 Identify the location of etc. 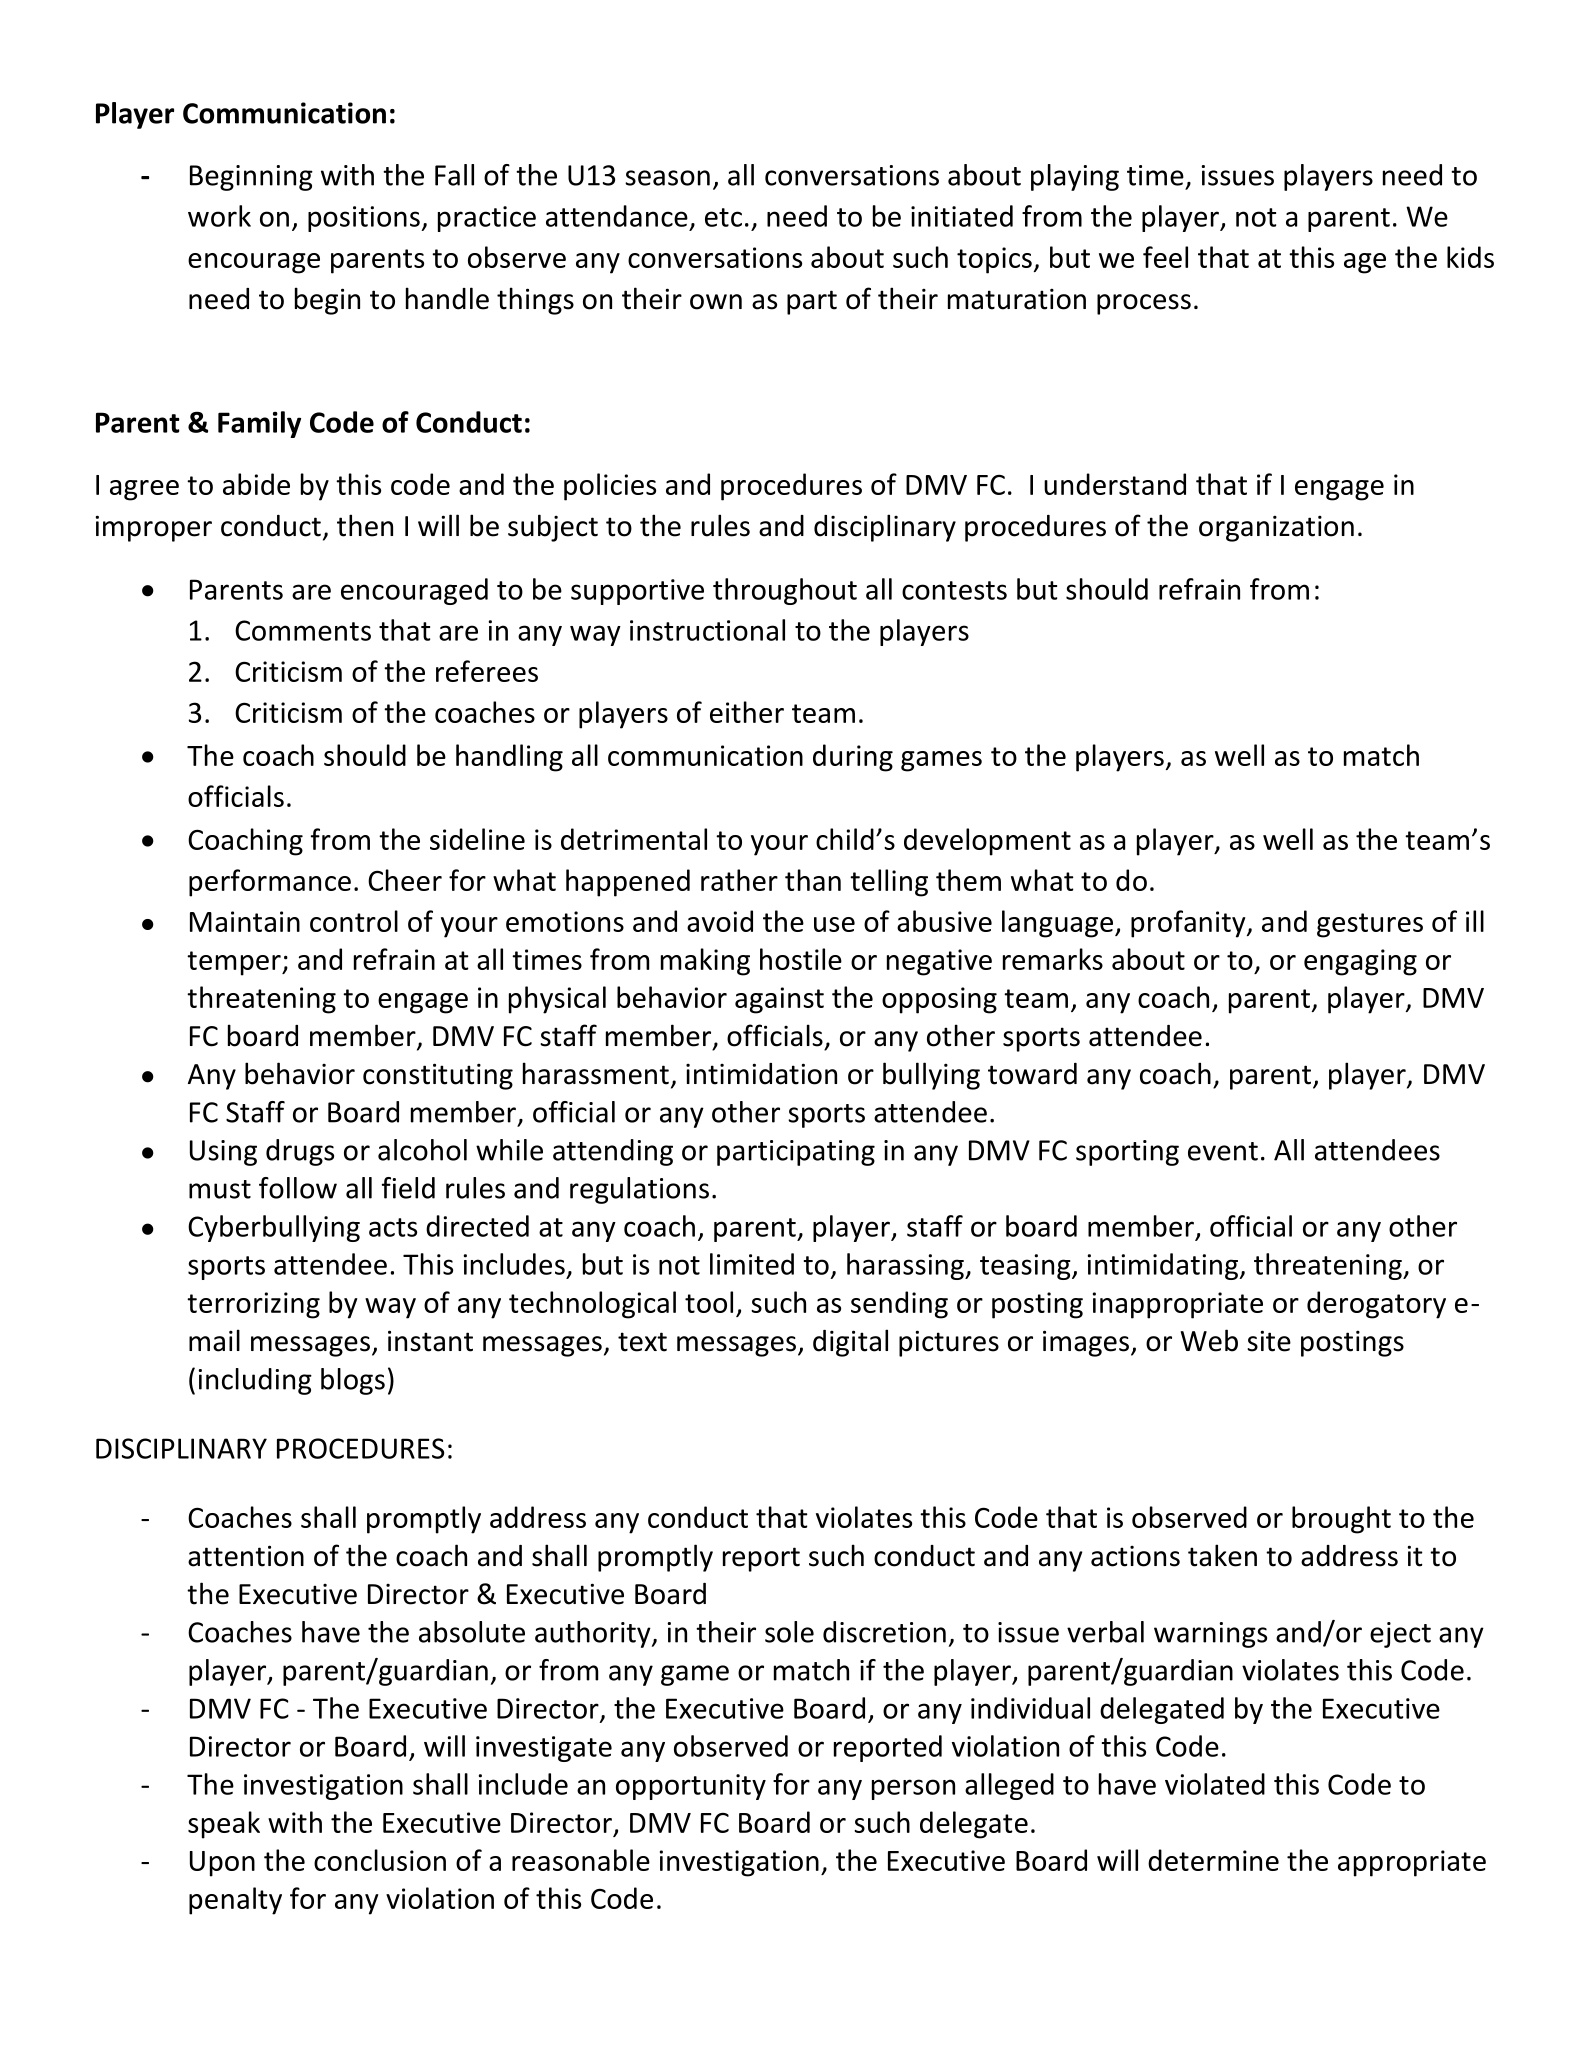
(723, 217).
